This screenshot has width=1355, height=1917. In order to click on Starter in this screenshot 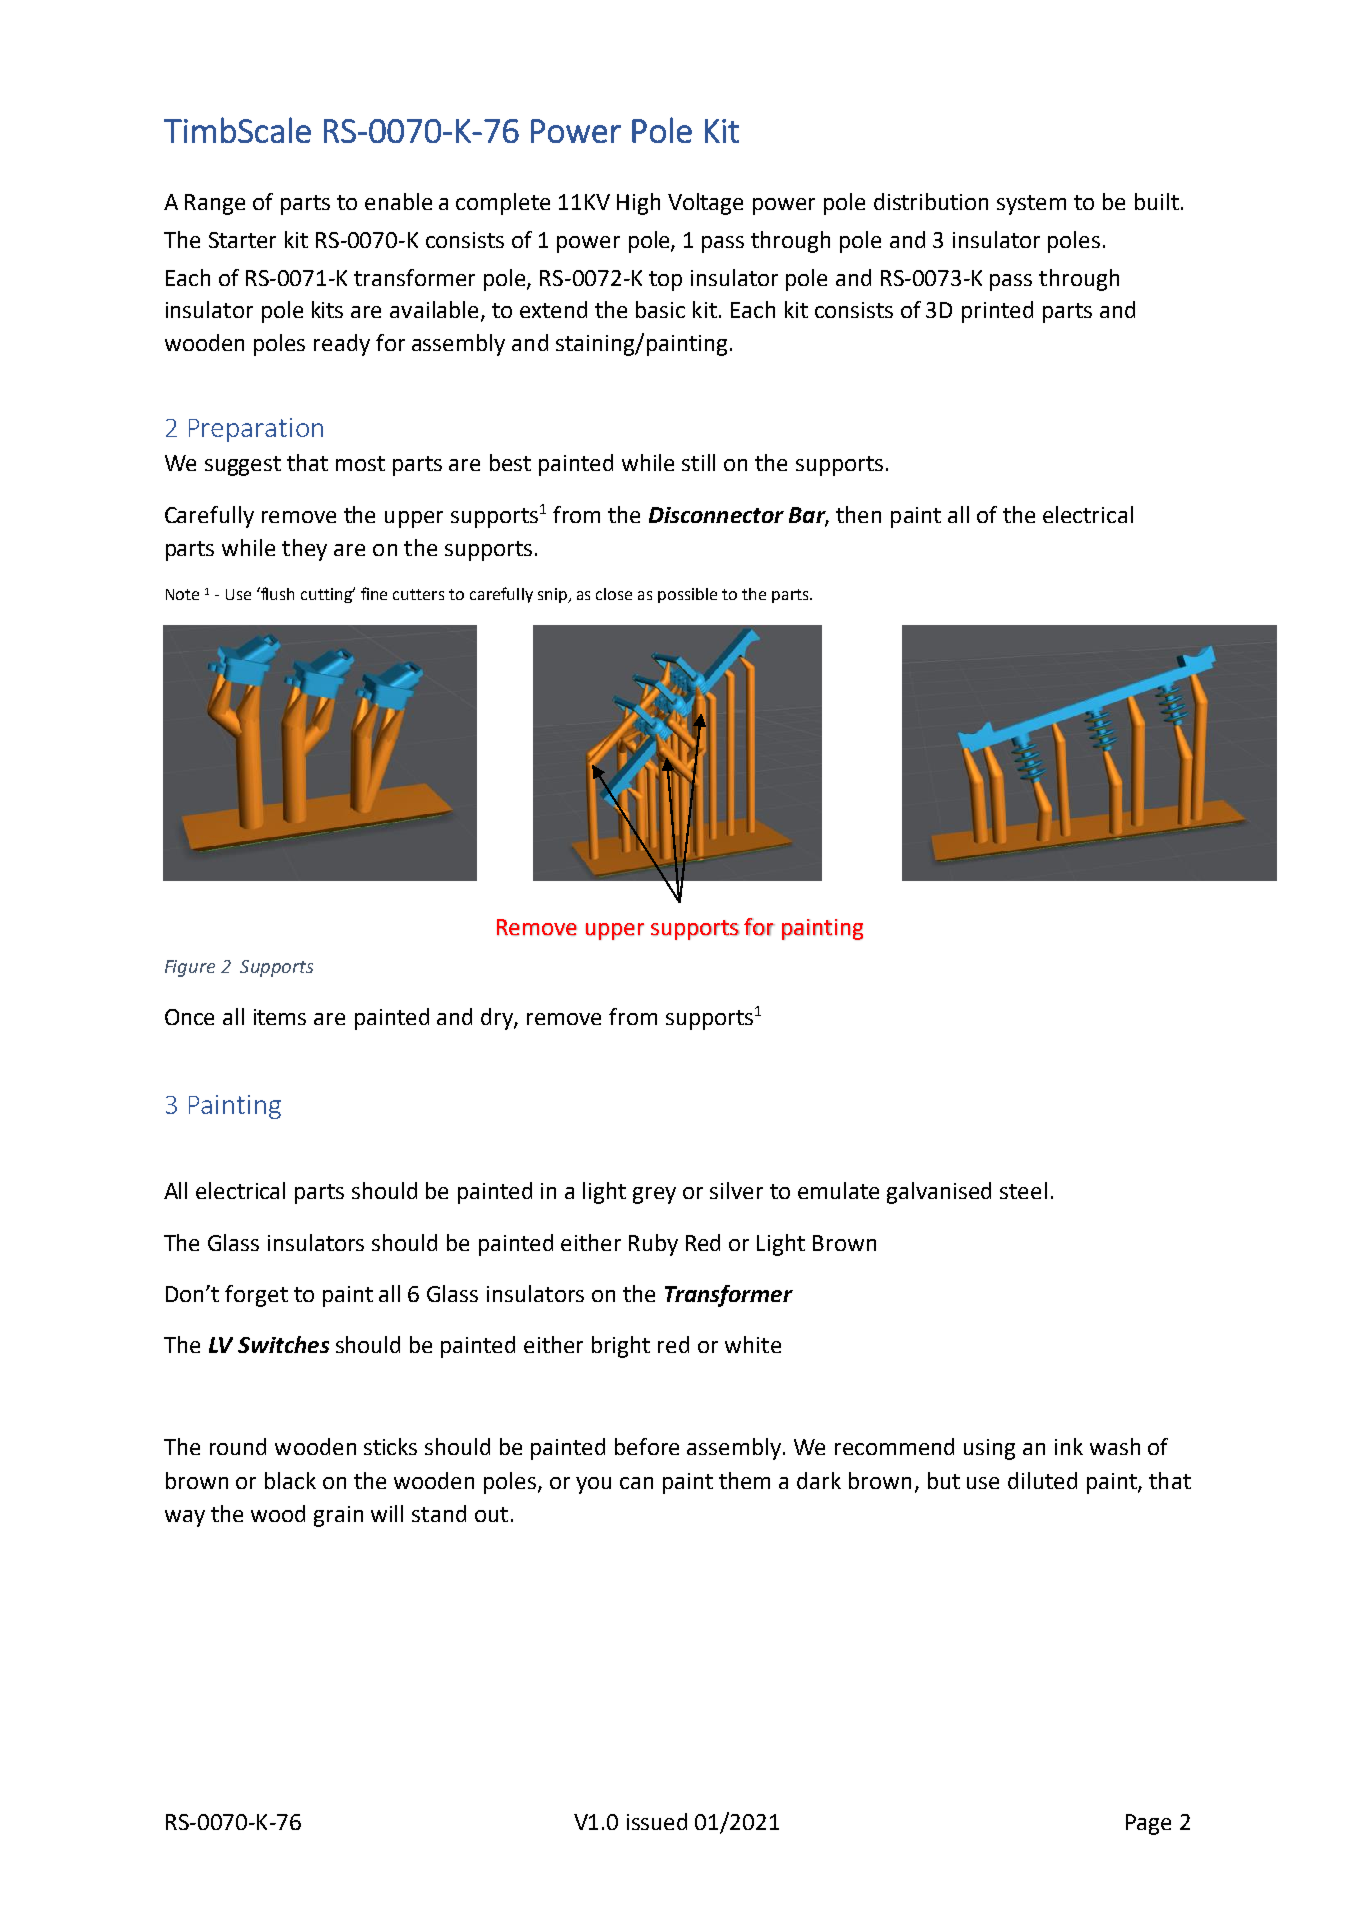, I will do `click(242, 240)`.
